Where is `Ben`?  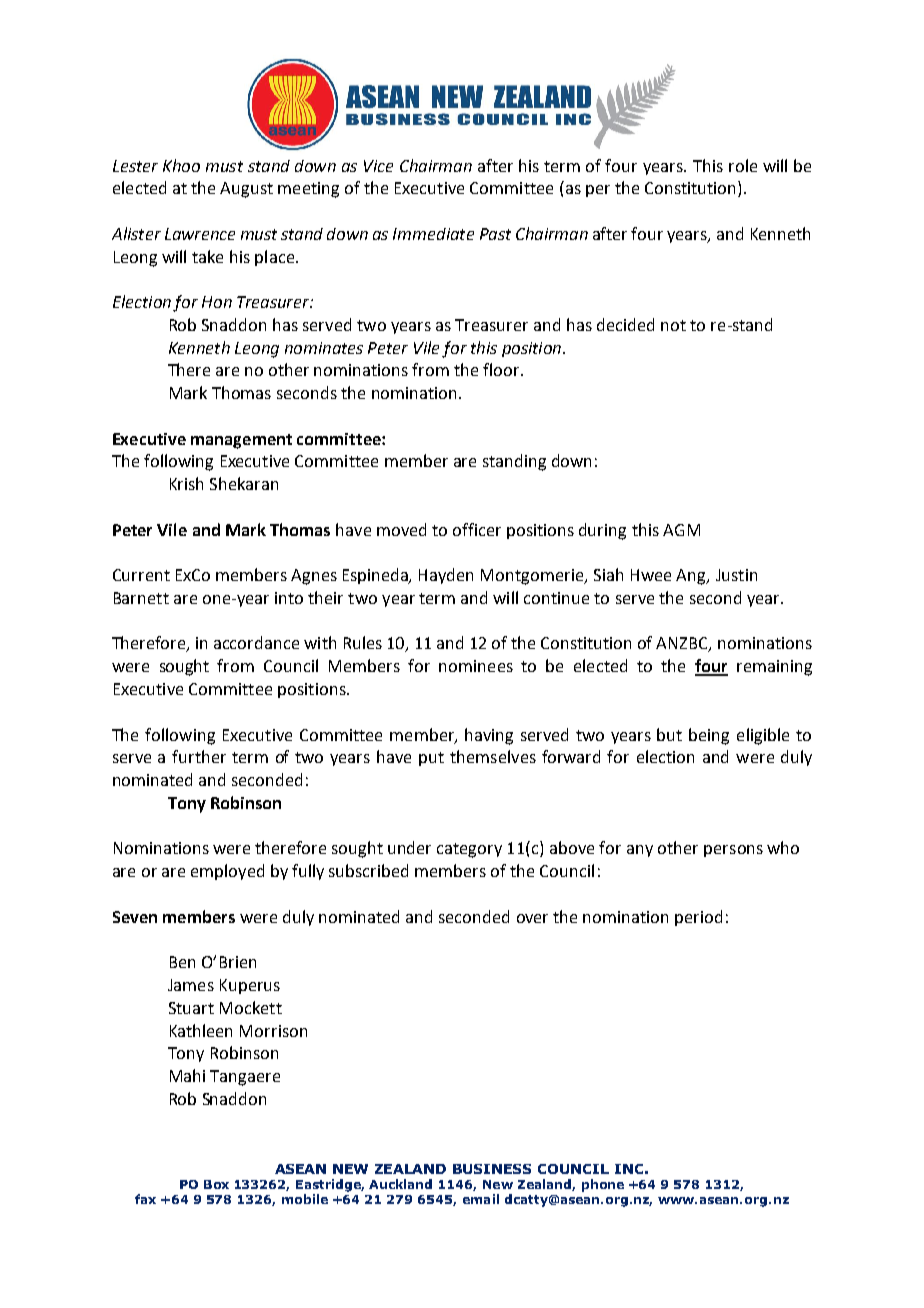
Ben is located at coordinates (182, 962).
